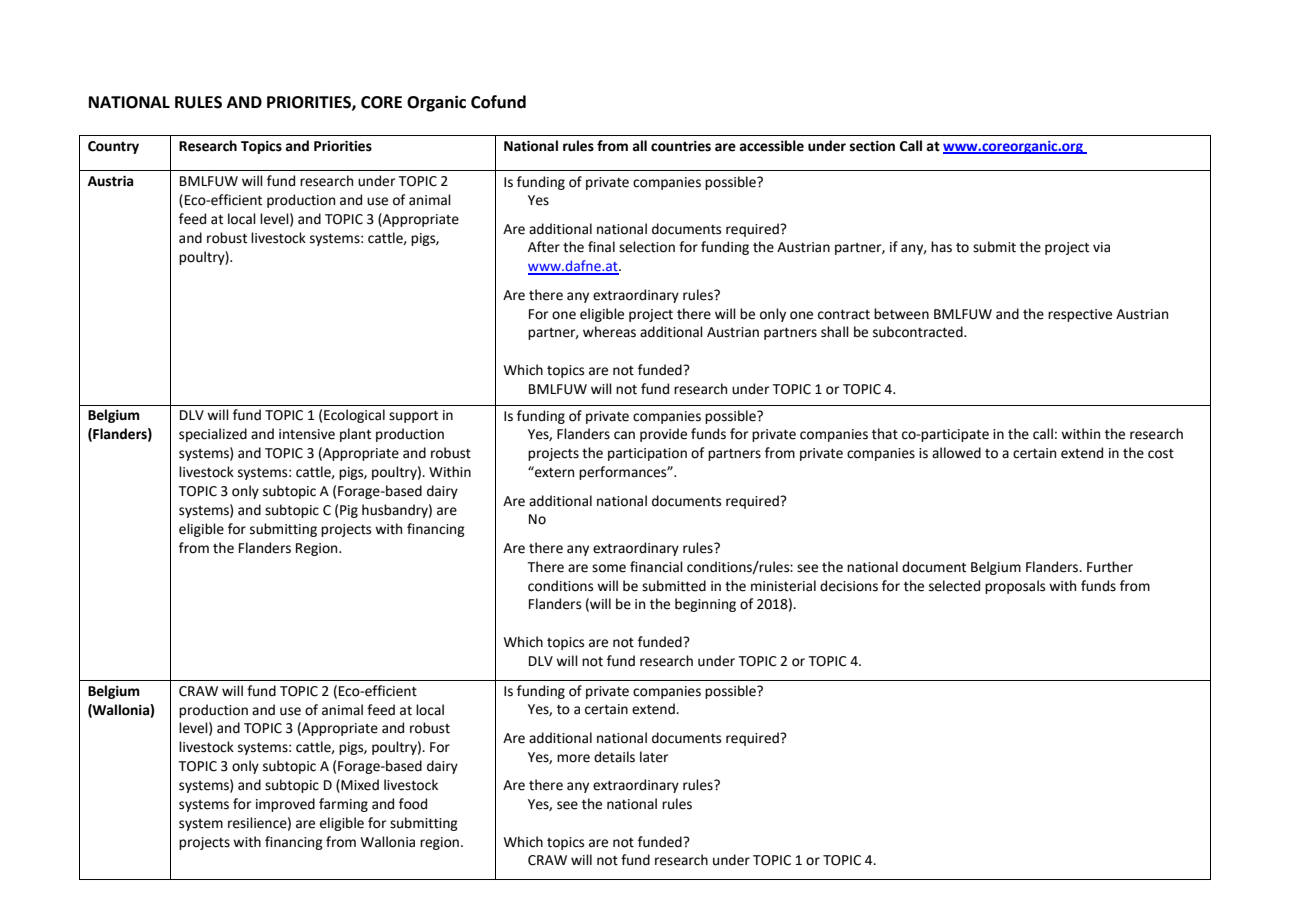 This document has height=924, width=1308. What do you see at coordinates (285, 805) in the document?
I see `improved` at bounding box center [285, 805].
